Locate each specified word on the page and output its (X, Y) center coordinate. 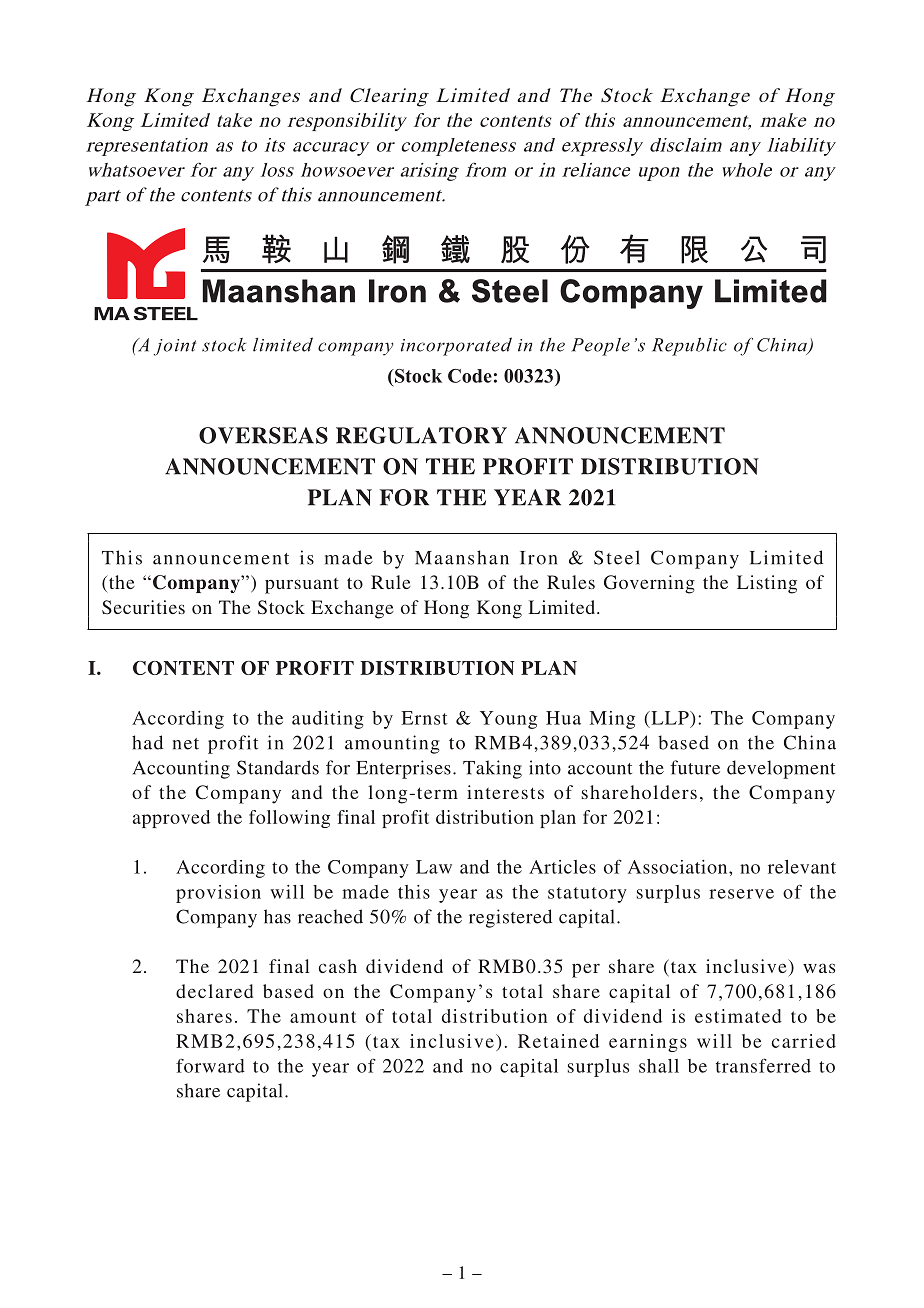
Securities (143, 607)
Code (470, 376)
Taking (492, 769)
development (781, 769)
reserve (741, 894)
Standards (278, 767)
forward (210, 1065)
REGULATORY (421, 435)
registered (510, 918)
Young (508, 720)
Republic (689, 347)
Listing (767, 584)
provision (218, 894)
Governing (649, 584)
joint (175, 347)
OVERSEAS (263, 435)
